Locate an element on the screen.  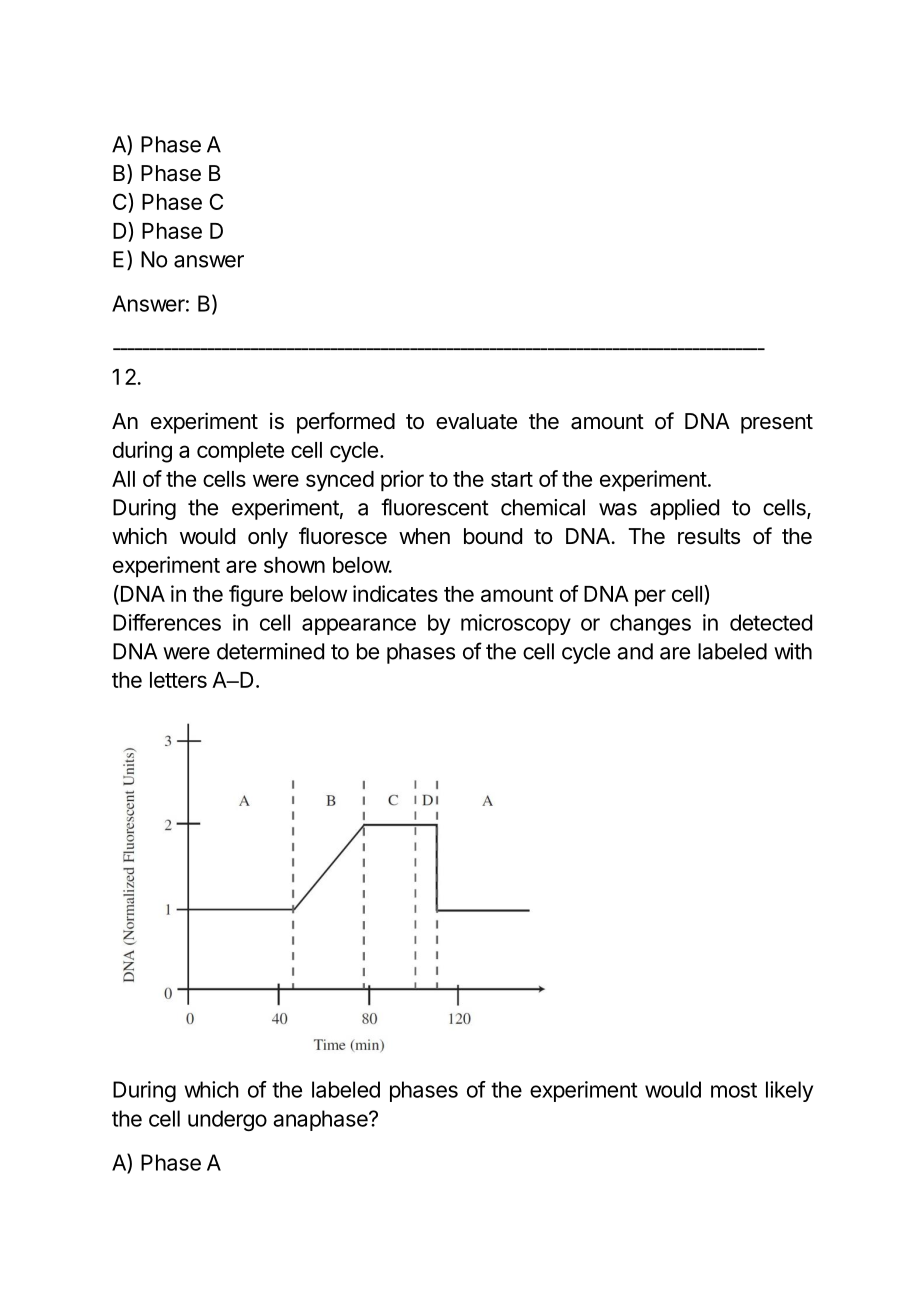
most is located at coordinates (734, 1090).
